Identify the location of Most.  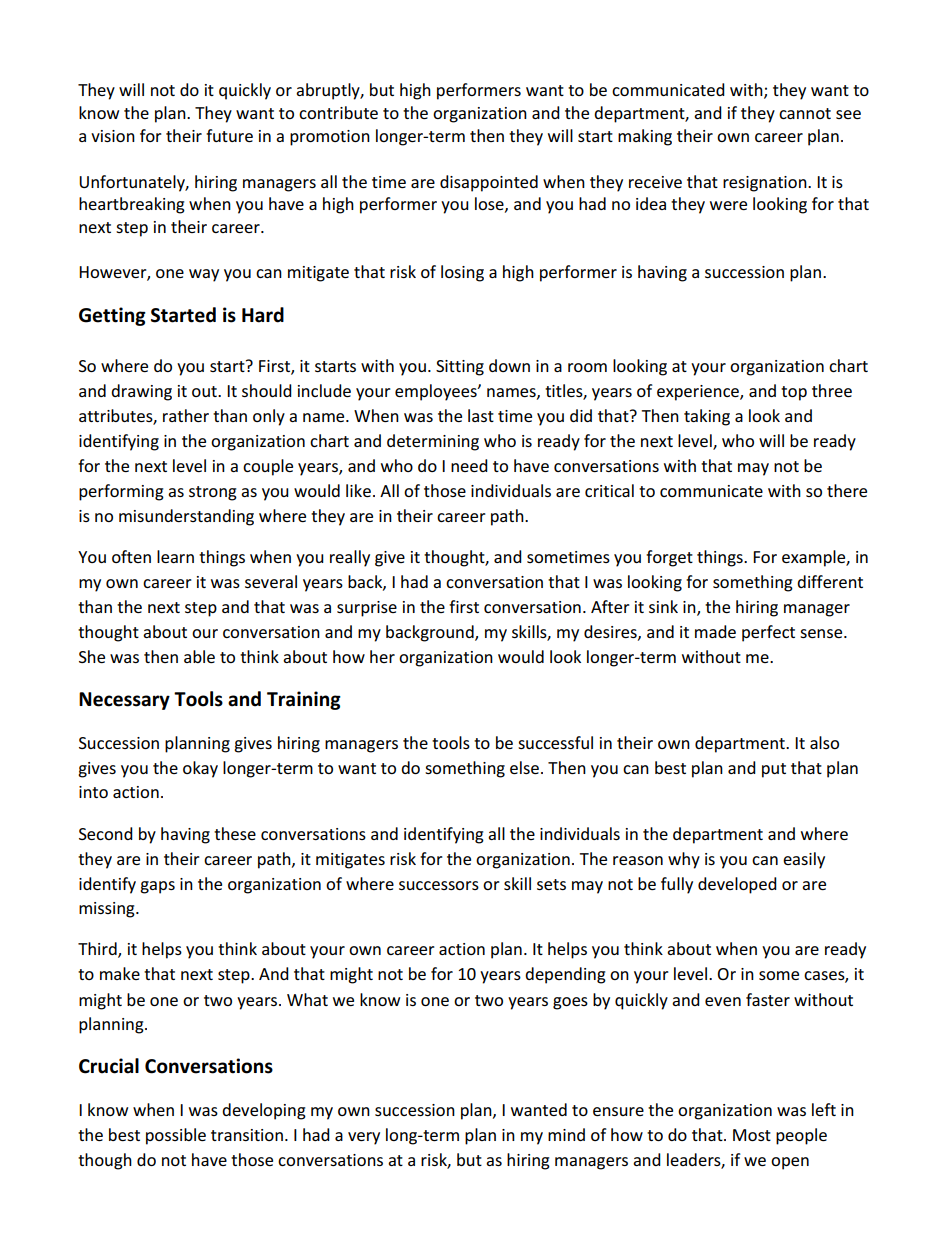
(752, 1135).
